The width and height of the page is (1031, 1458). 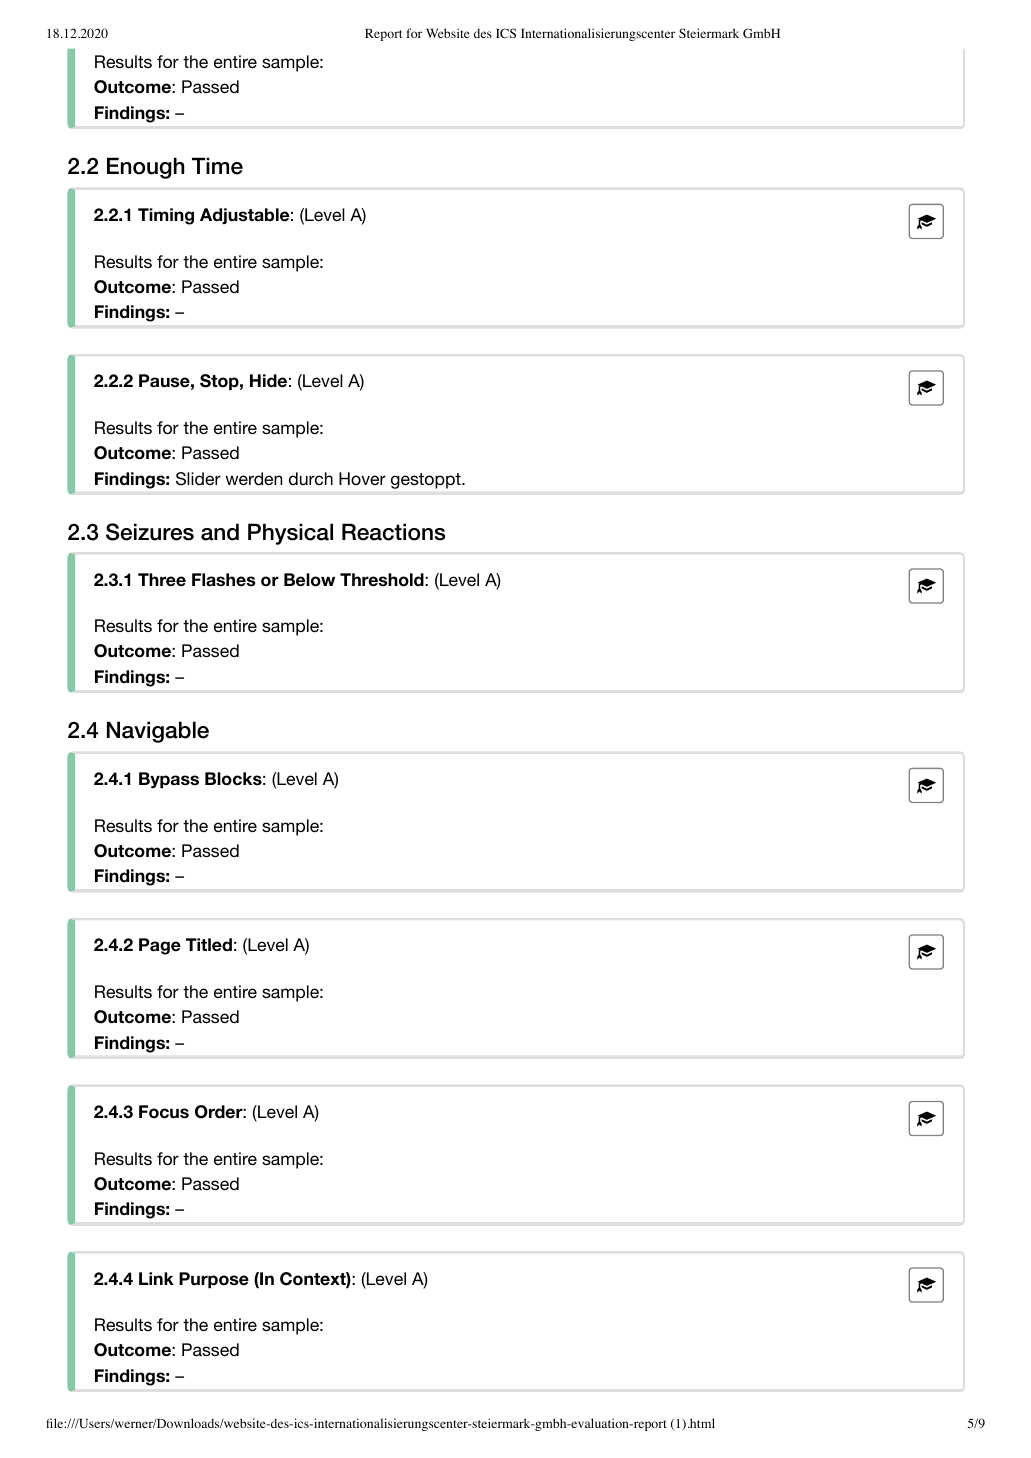 I want to click on Below, so click(x=309, y=580).
